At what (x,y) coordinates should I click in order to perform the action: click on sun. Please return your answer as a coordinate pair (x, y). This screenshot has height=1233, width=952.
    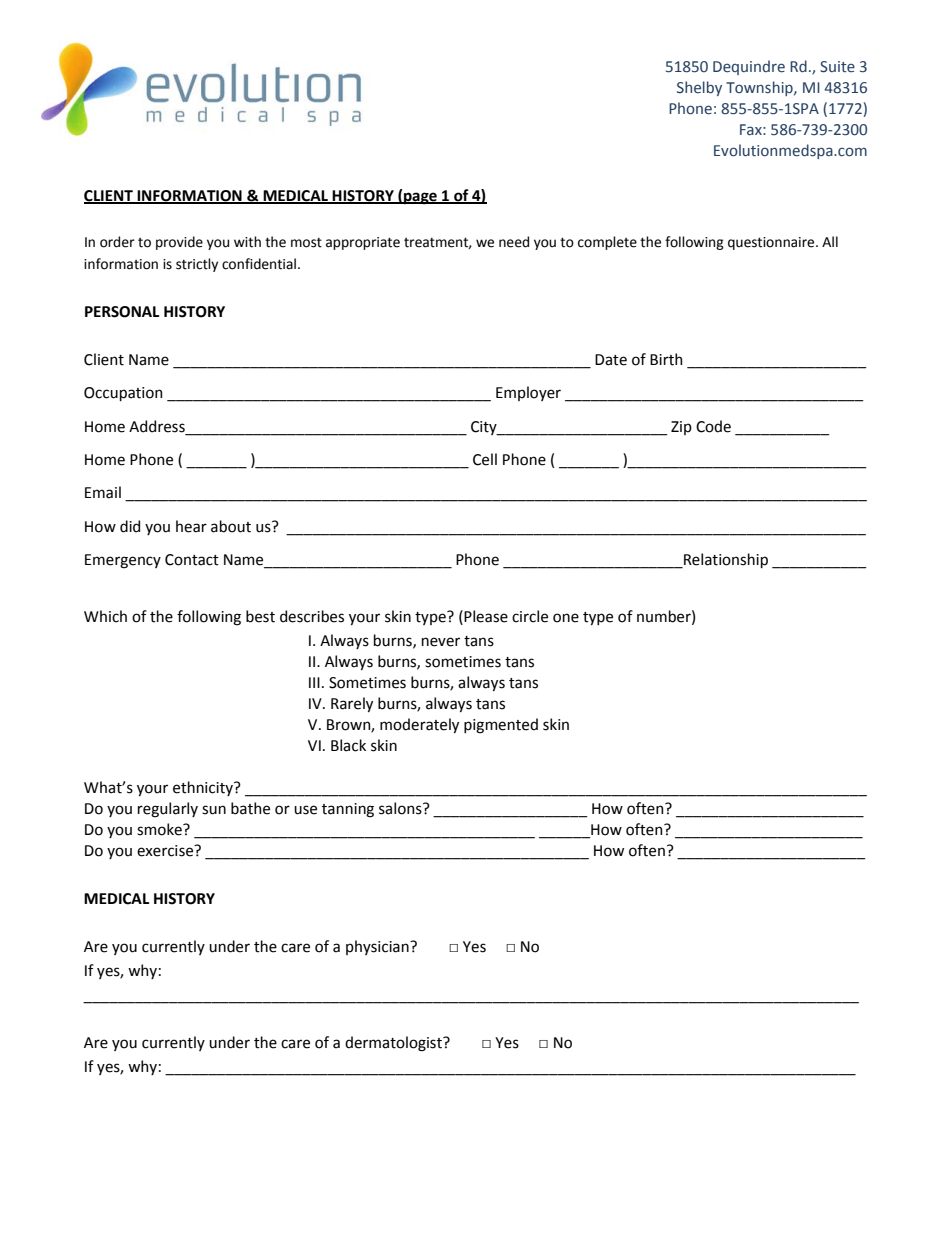
    Looking at the image, I should click on (214, 810).
